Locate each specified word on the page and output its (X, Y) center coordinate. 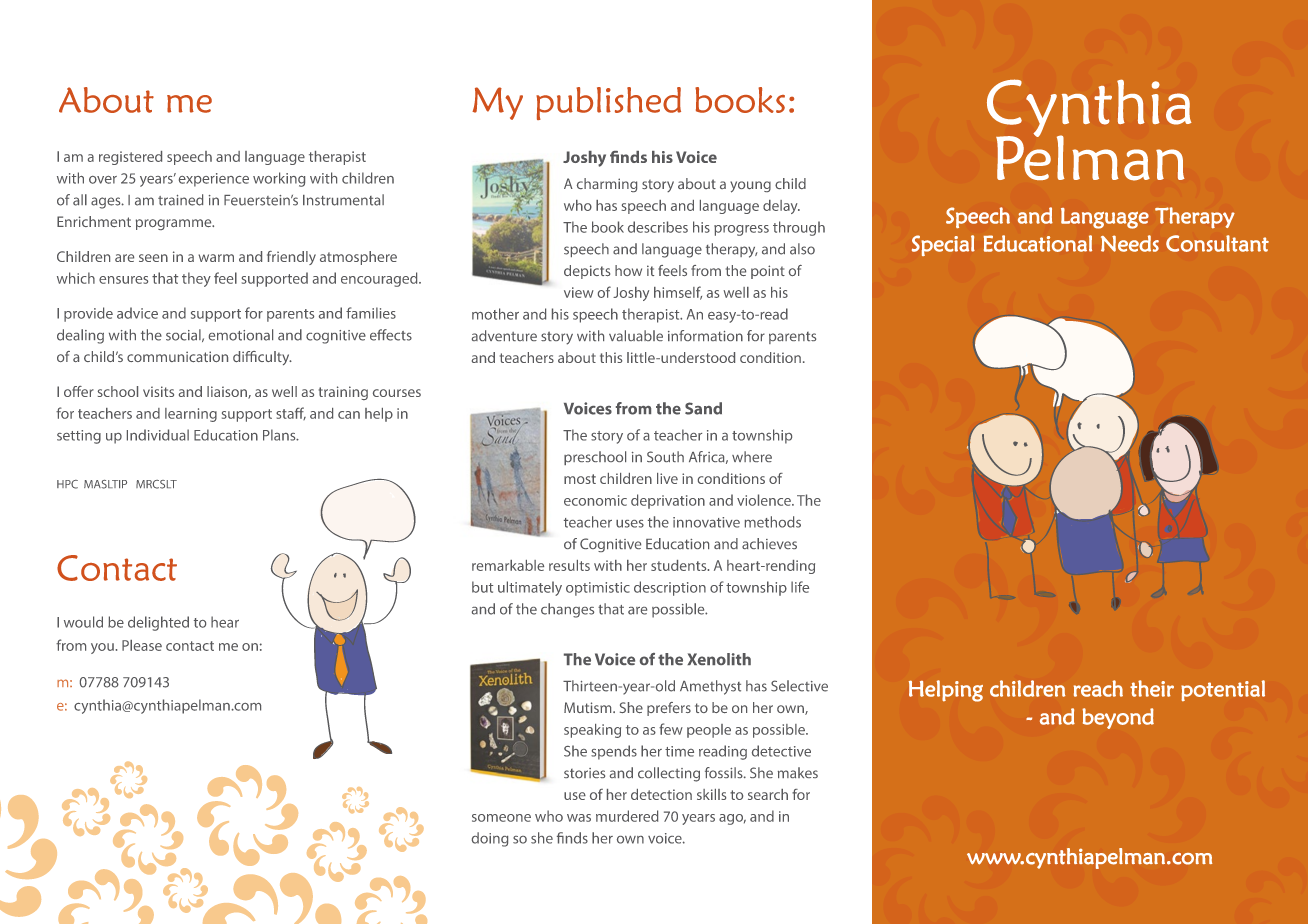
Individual (158, 435)
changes (567, 610)
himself (678, 293)
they (196, 279)
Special (943, 245)
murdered (627, 816)
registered (130, 158)
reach (1098, 688)
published (608, 103)
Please (142, 645)
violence (765, 500)
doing (490, 839)
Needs (1130, 243)
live (667, 478)
